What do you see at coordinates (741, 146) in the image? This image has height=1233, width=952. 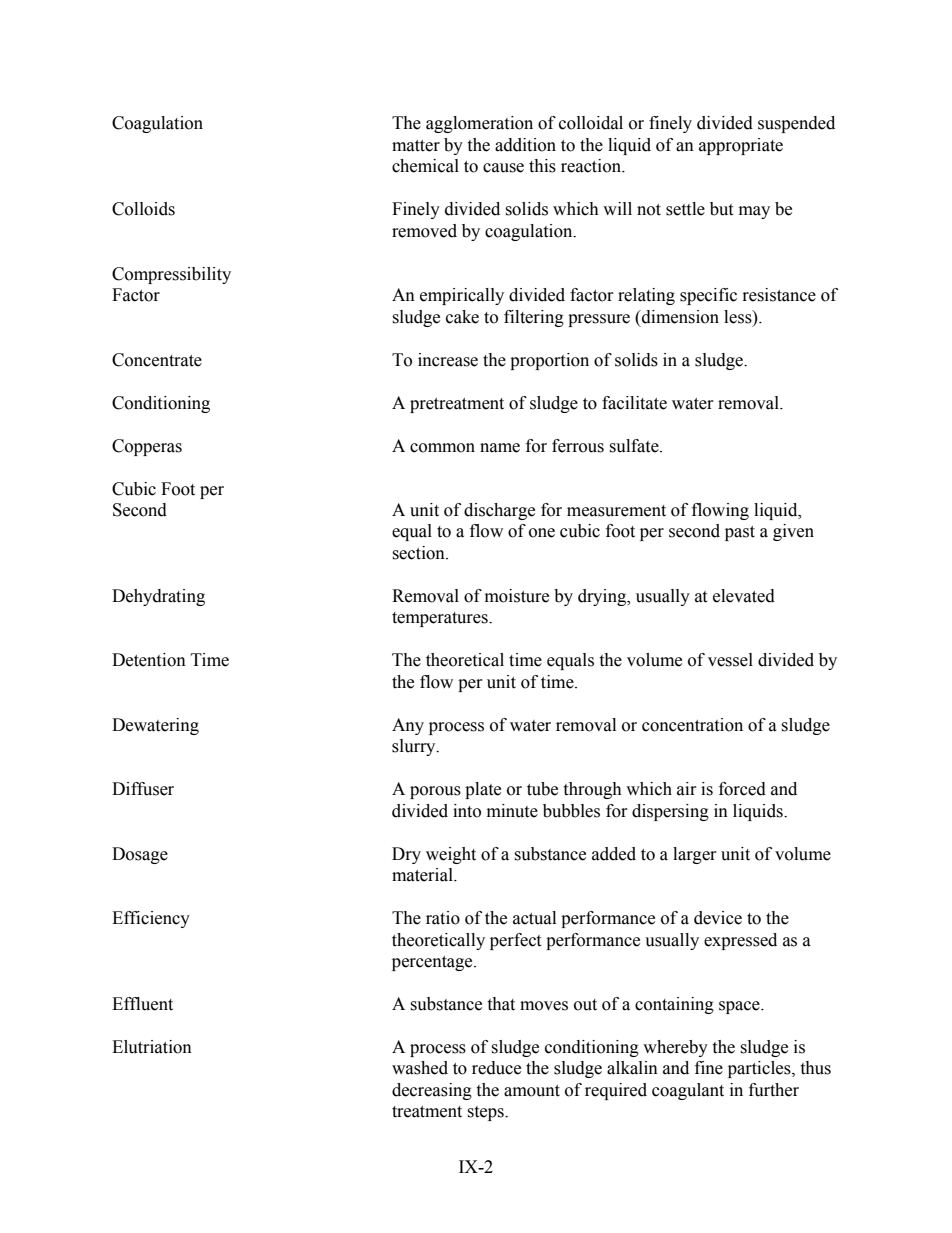 I see `appropriate` at bounding box center [741, 146].
